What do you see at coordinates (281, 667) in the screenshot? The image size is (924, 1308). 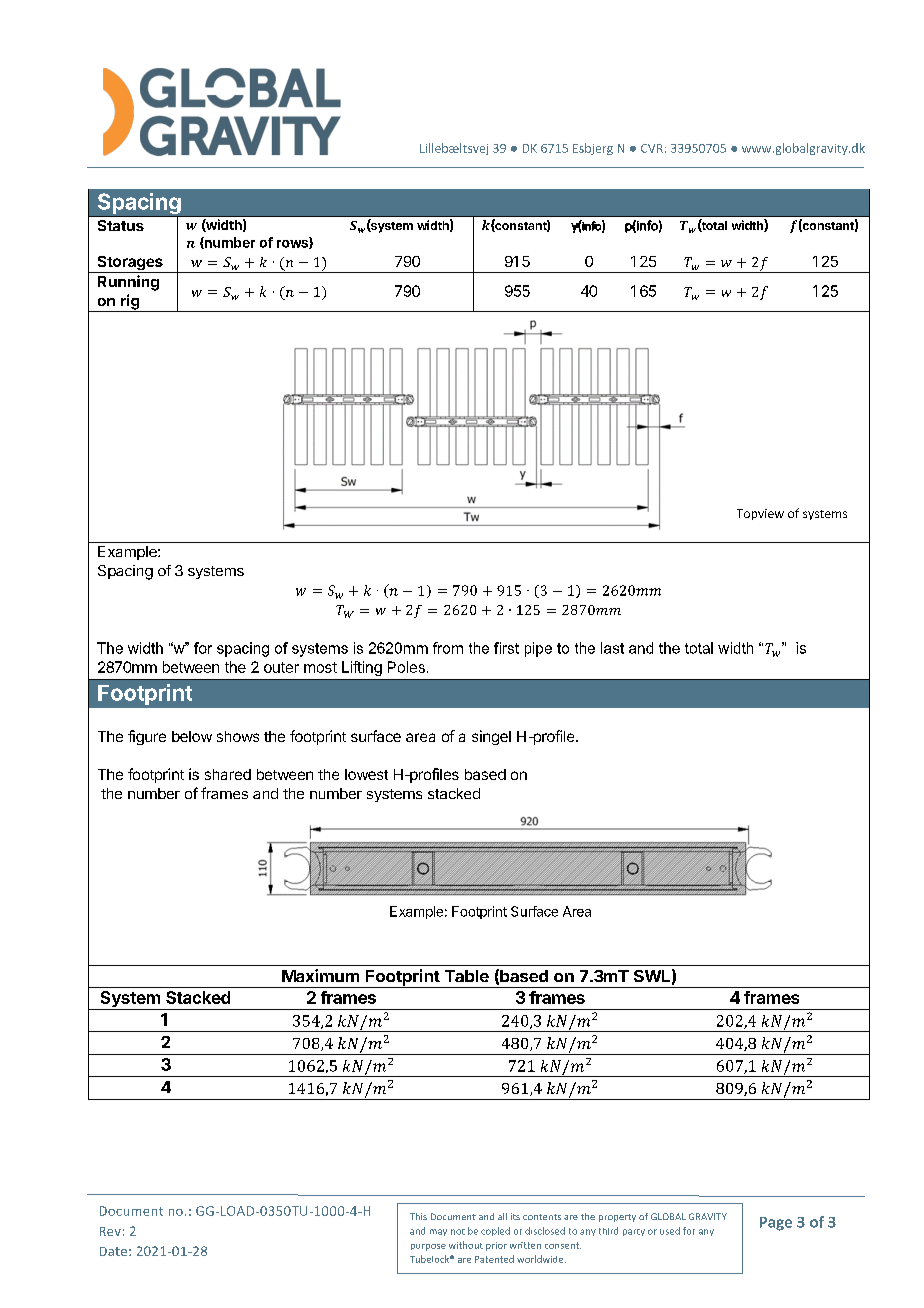 I see `outer` at bounding box center [281, 667].
